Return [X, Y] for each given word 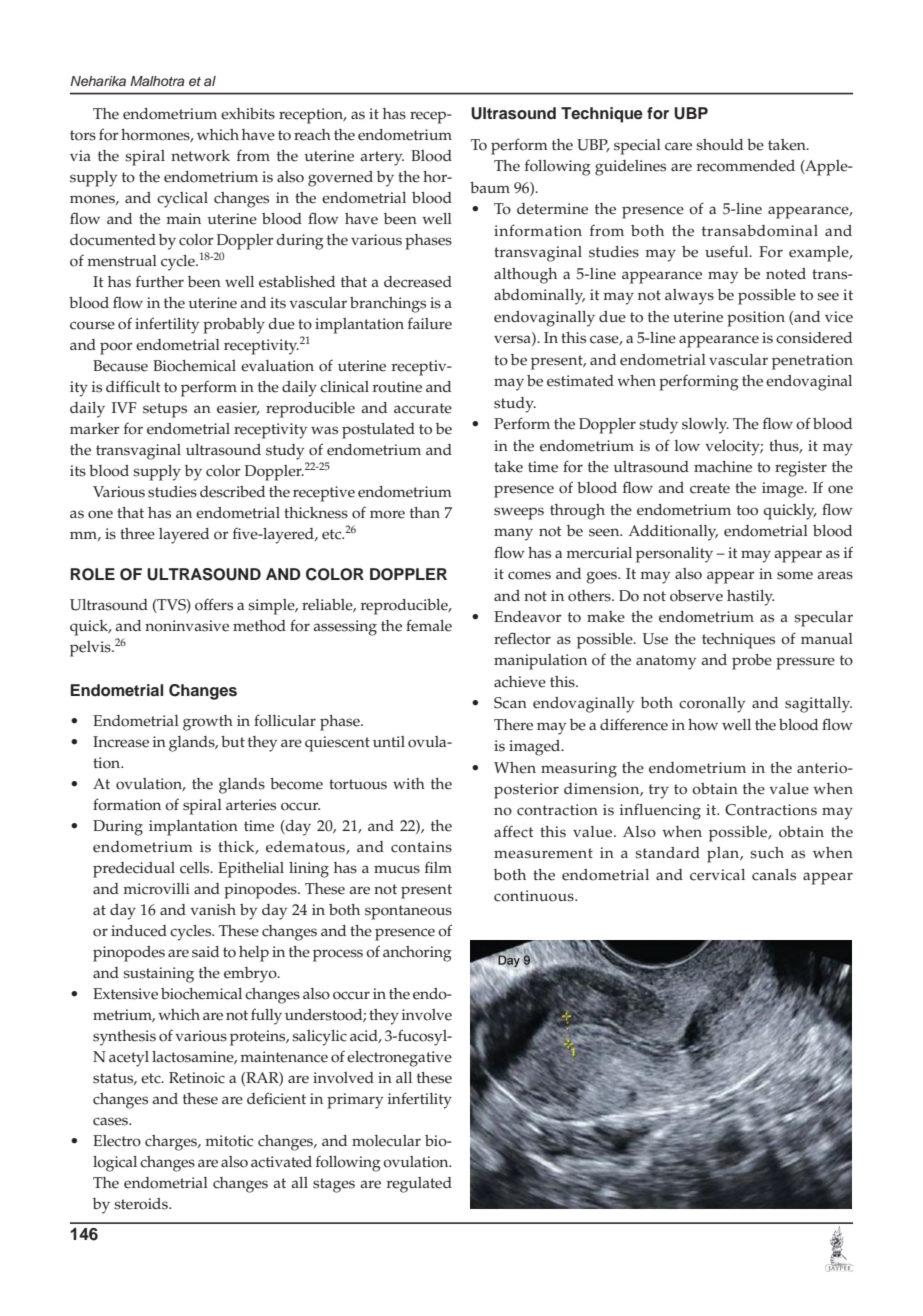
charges [172, 1143]
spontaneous [408, 912]
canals [774, 875]
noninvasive [187, 626]
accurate [423, 408]
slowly [705, 426]
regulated [419, 1185]
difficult [133, 386]
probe [752, 662]
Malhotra [157, 81]
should [719, 145]
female [429, 625]
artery [382, 158]
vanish [213, 910]
